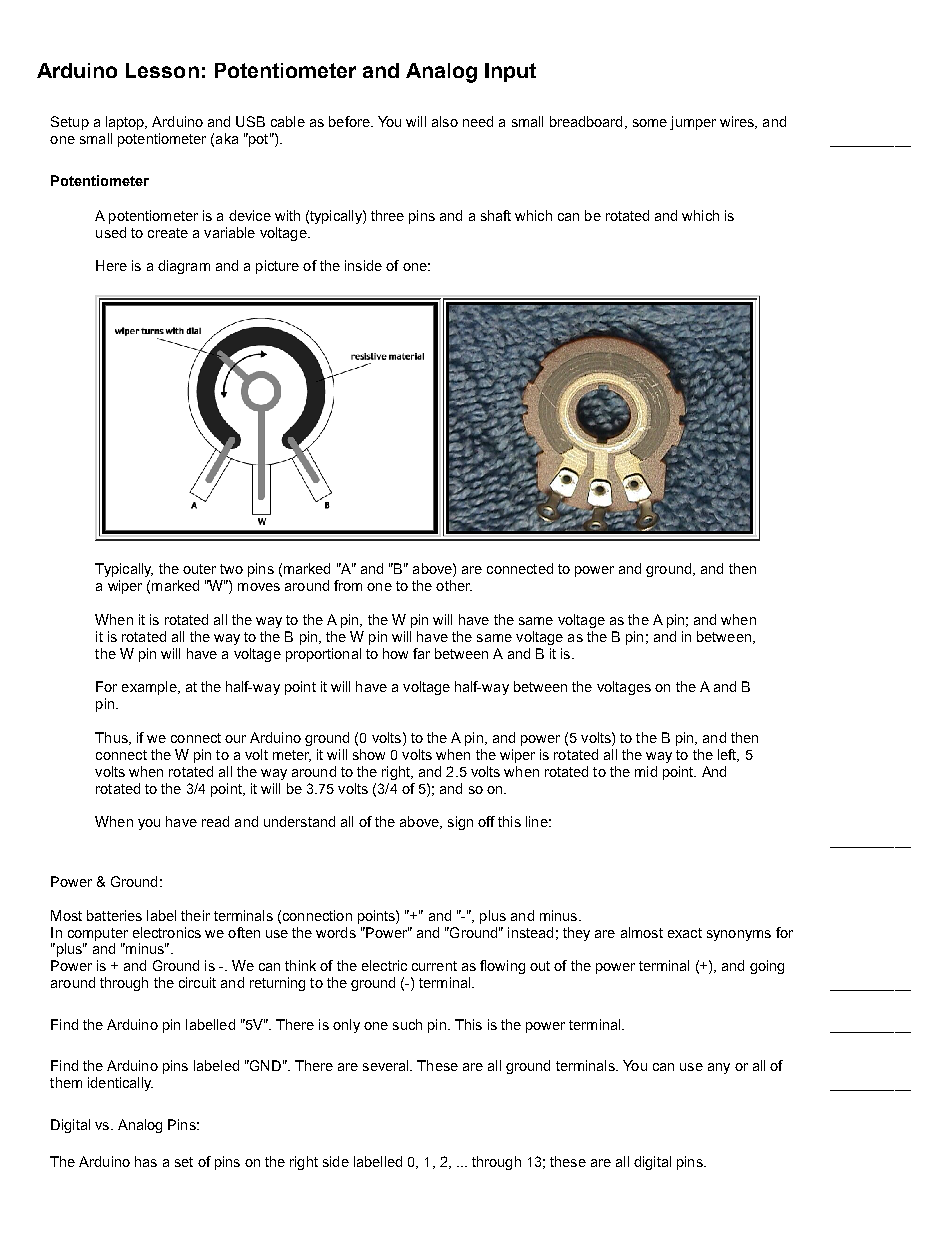 The image size is (952, 1233). I want to click on outer, so click(199, 569).
